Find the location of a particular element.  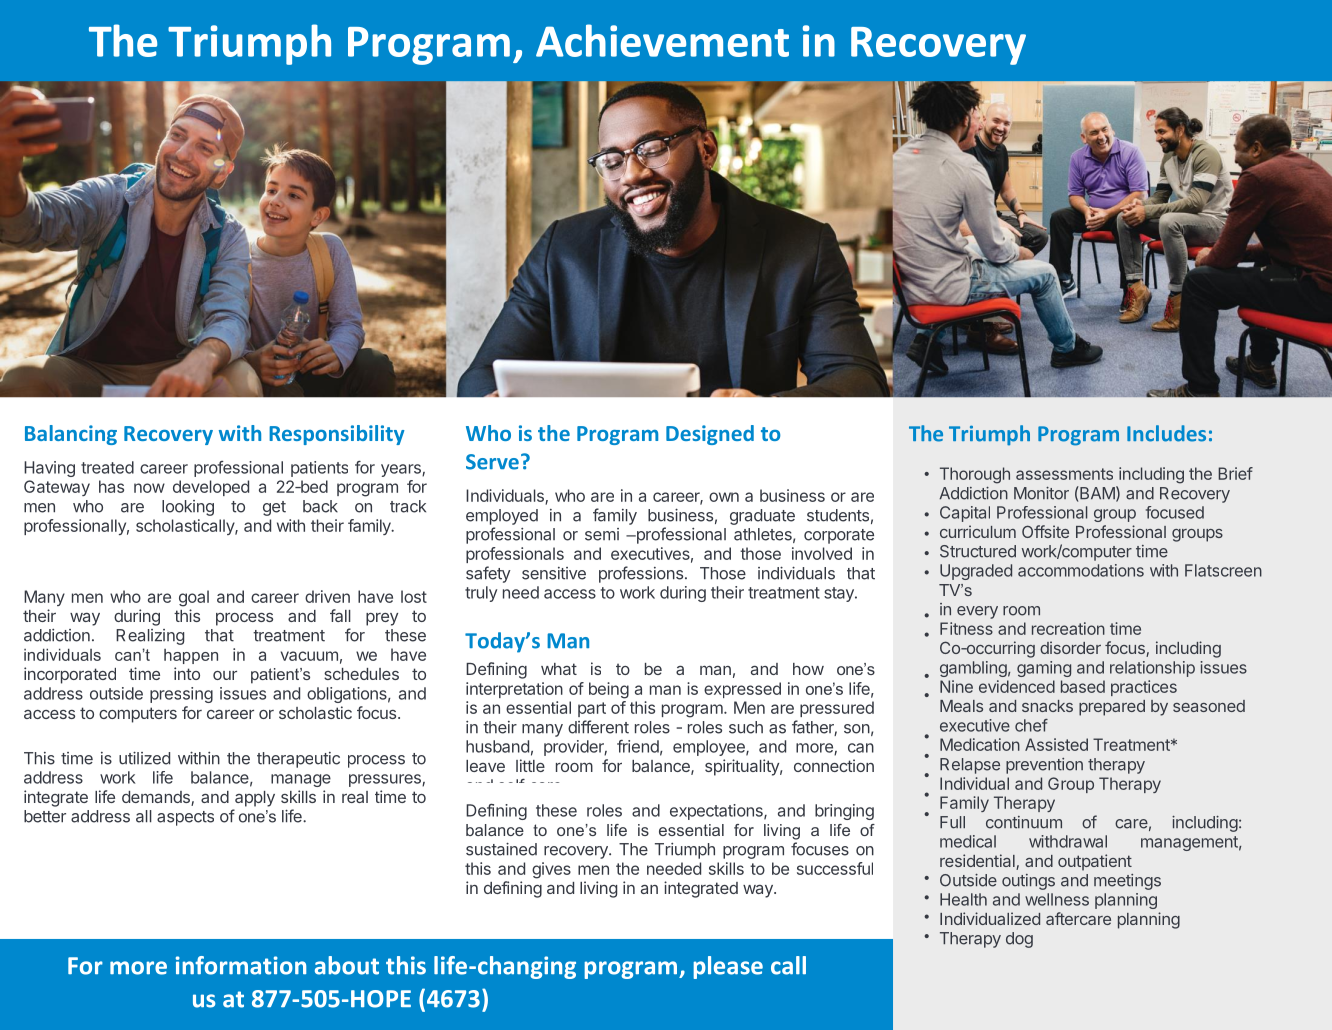

please is located at coordinates (728, 967).
